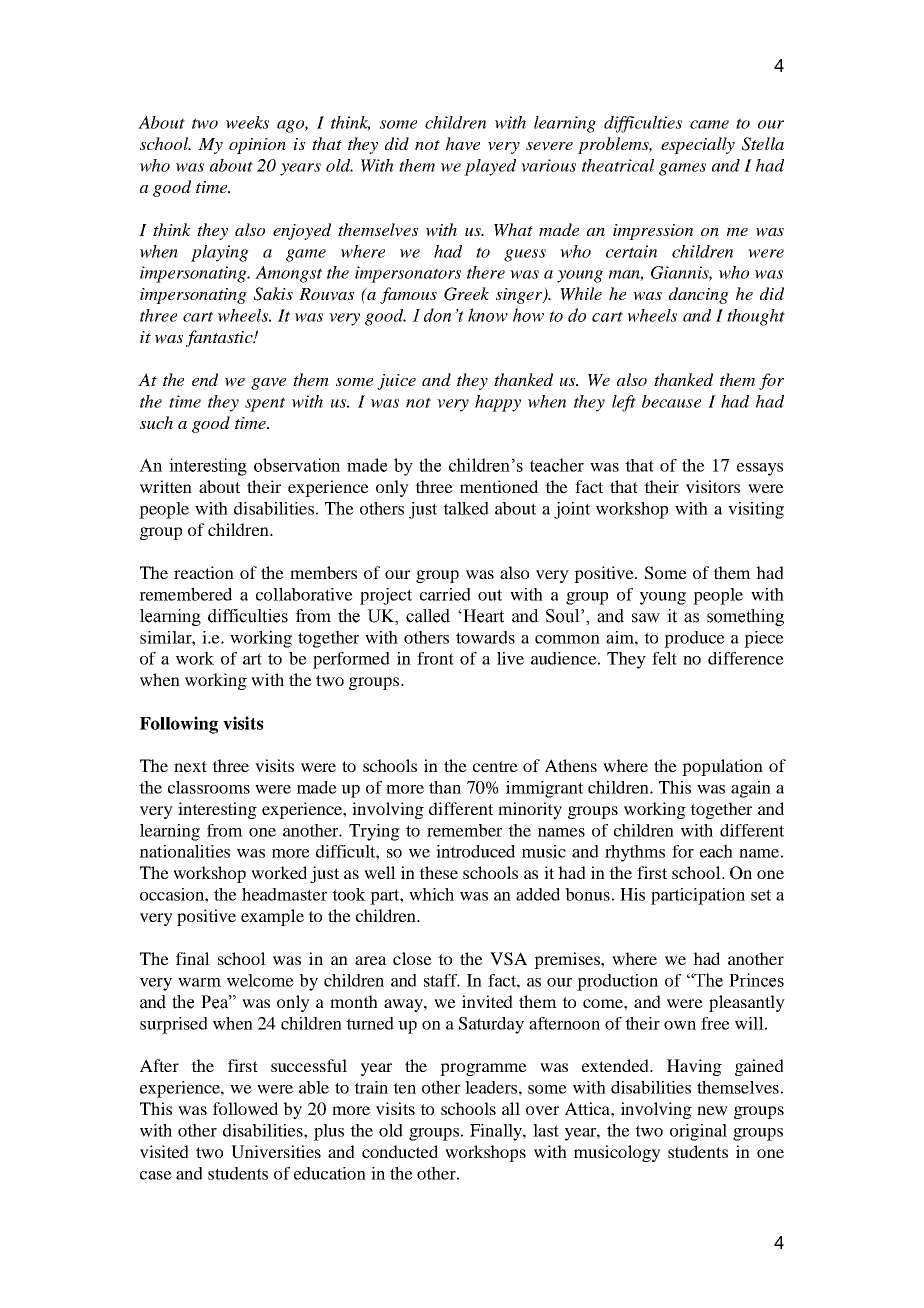 Image resolution: width=924 pixels, height=1308 pixels. What do you see at coordinates (694, 639) in the screenshot?
I see `produce` at bounding box center [694, 639].
